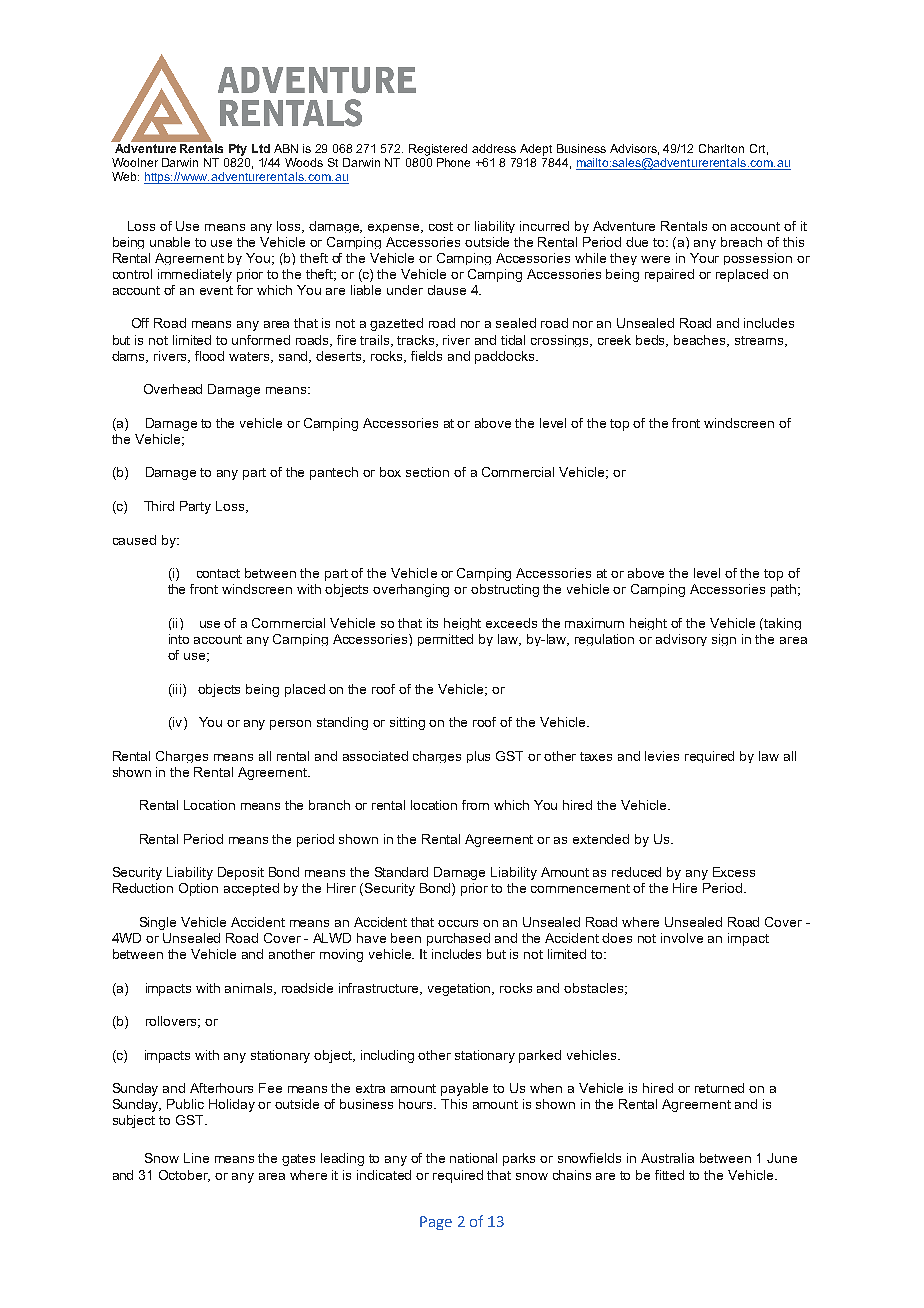 The height and width of the screenshot is (1308, 924). I want to click on Charlton, so click(721, 148).
